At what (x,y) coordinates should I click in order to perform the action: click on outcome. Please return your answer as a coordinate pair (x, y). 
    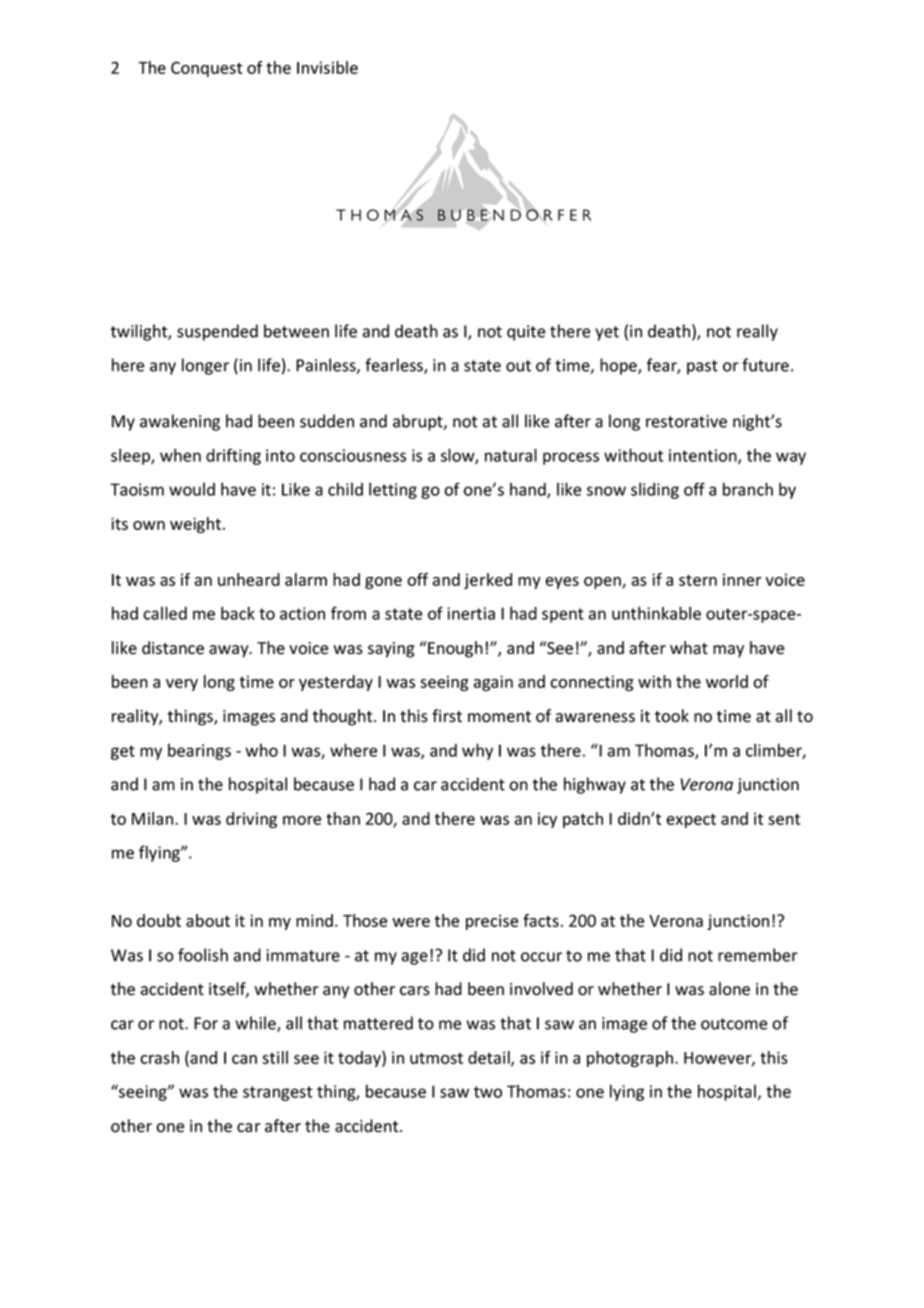
    Looking at the image, I should click on (734, 1024).
